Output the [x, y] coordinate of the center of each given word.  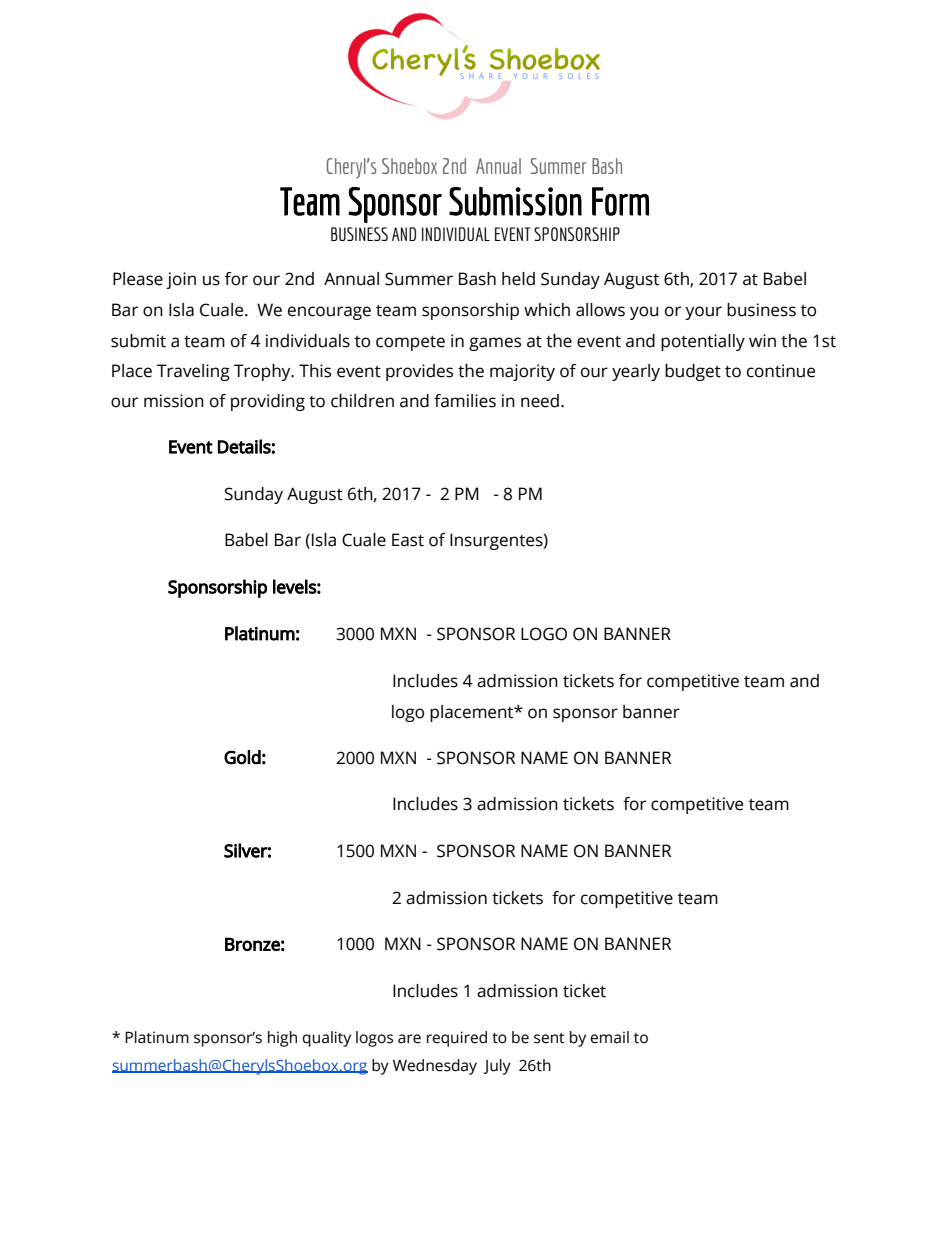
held [518, 279]
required [457, 1039]
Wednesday [435, 1067]
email [609, 1037]
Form [620, 201]
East [408, 540]
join [181, 280]
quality [326, 1039]
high [282, 1039]
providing [268, 402]
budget [693, 372]
